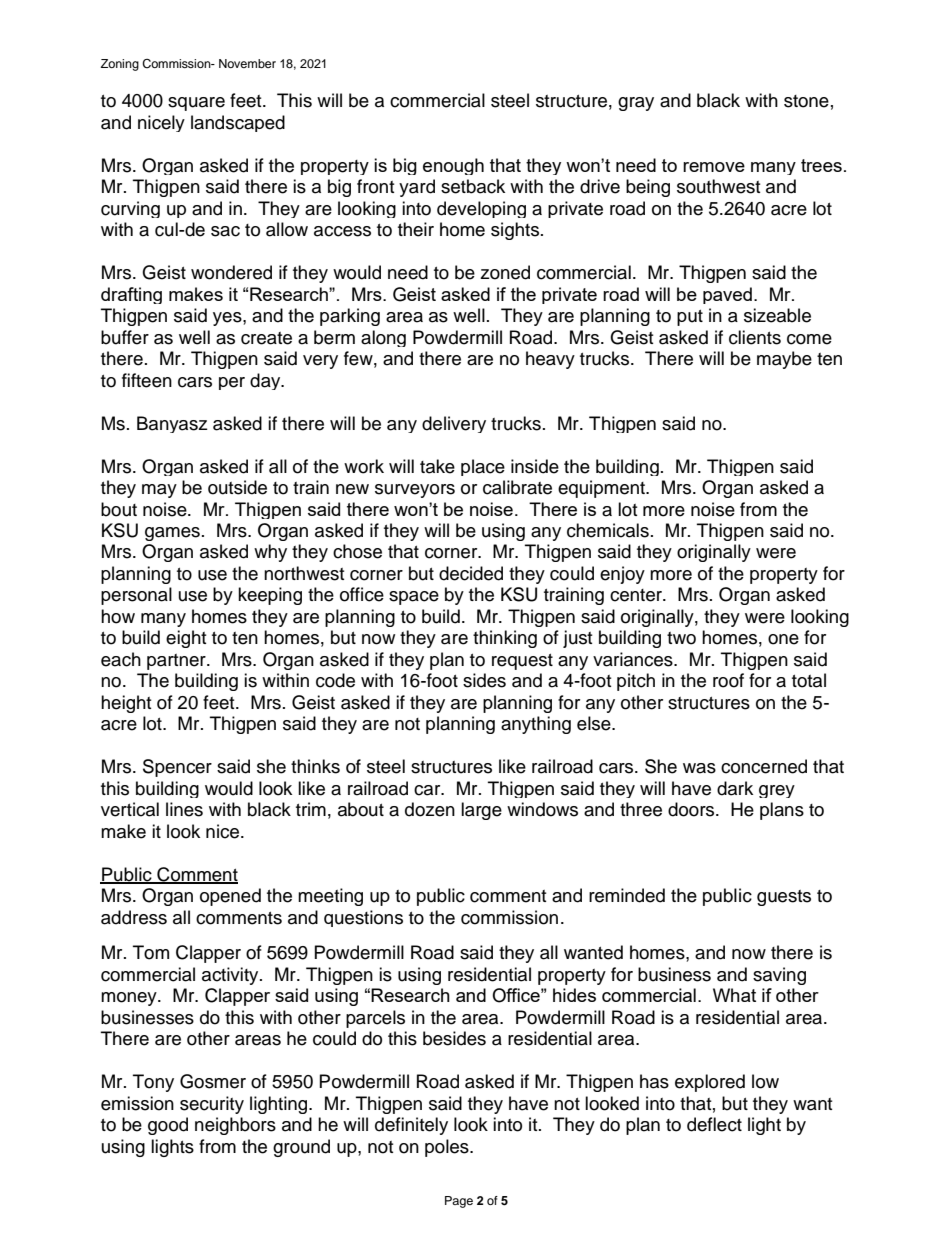 The image size is (952, 1233). Describe the element at coordinates (196, 104) in the screenshot. I see `square` at that location.
